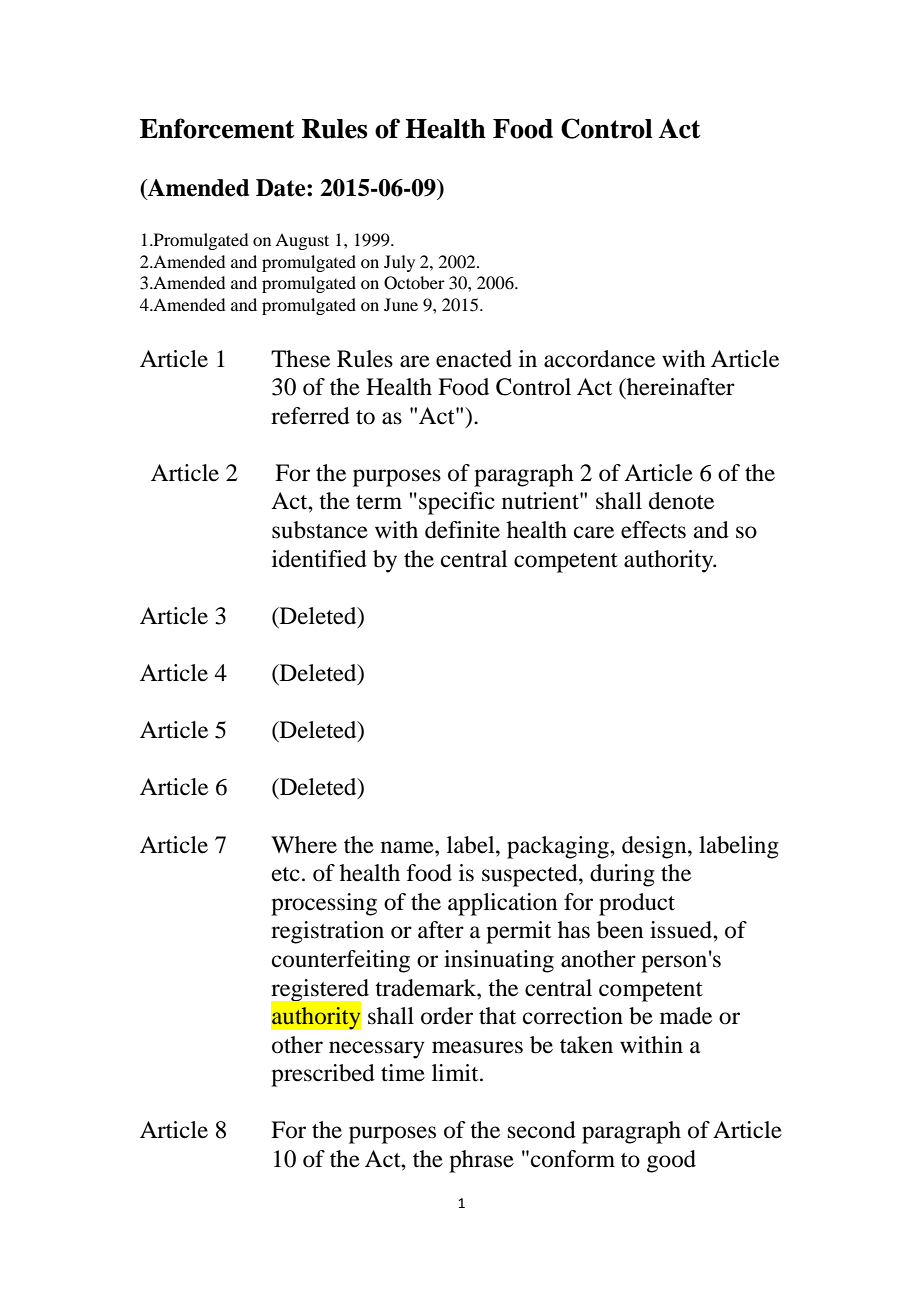 The image size is (924, 1308). I want to click on good, so click(671, 1161).
